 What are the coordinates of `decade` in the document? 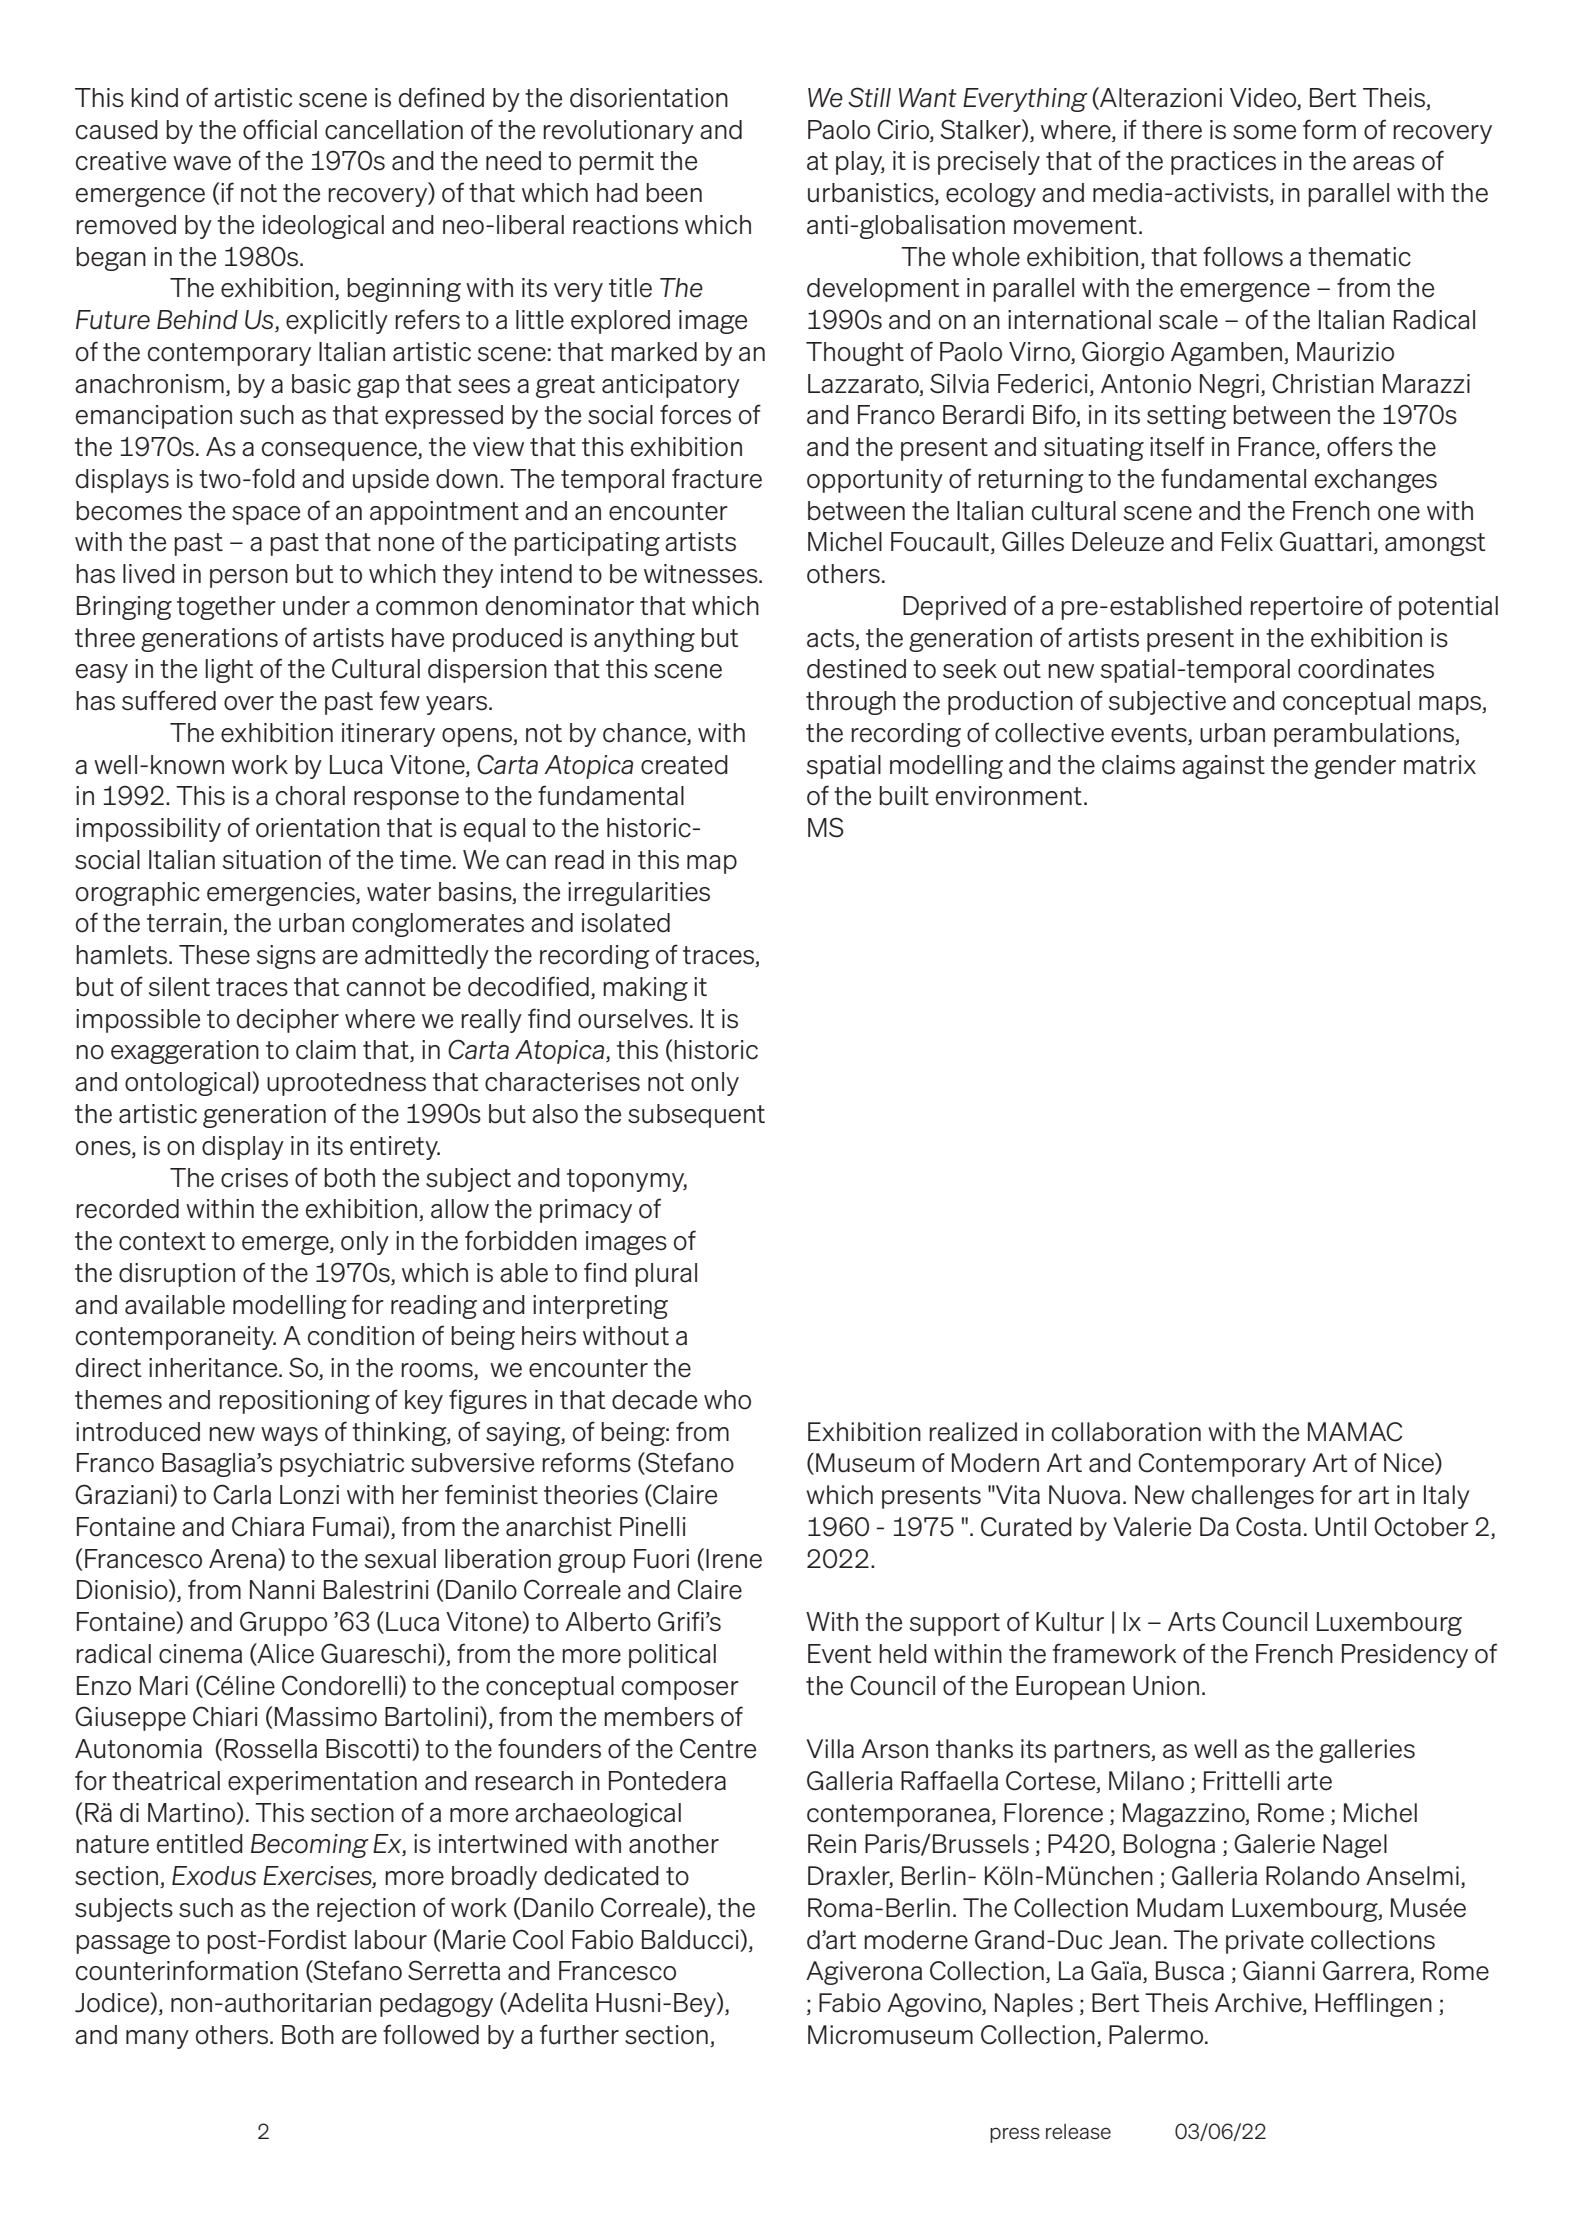 It's located at (654, 1400).
